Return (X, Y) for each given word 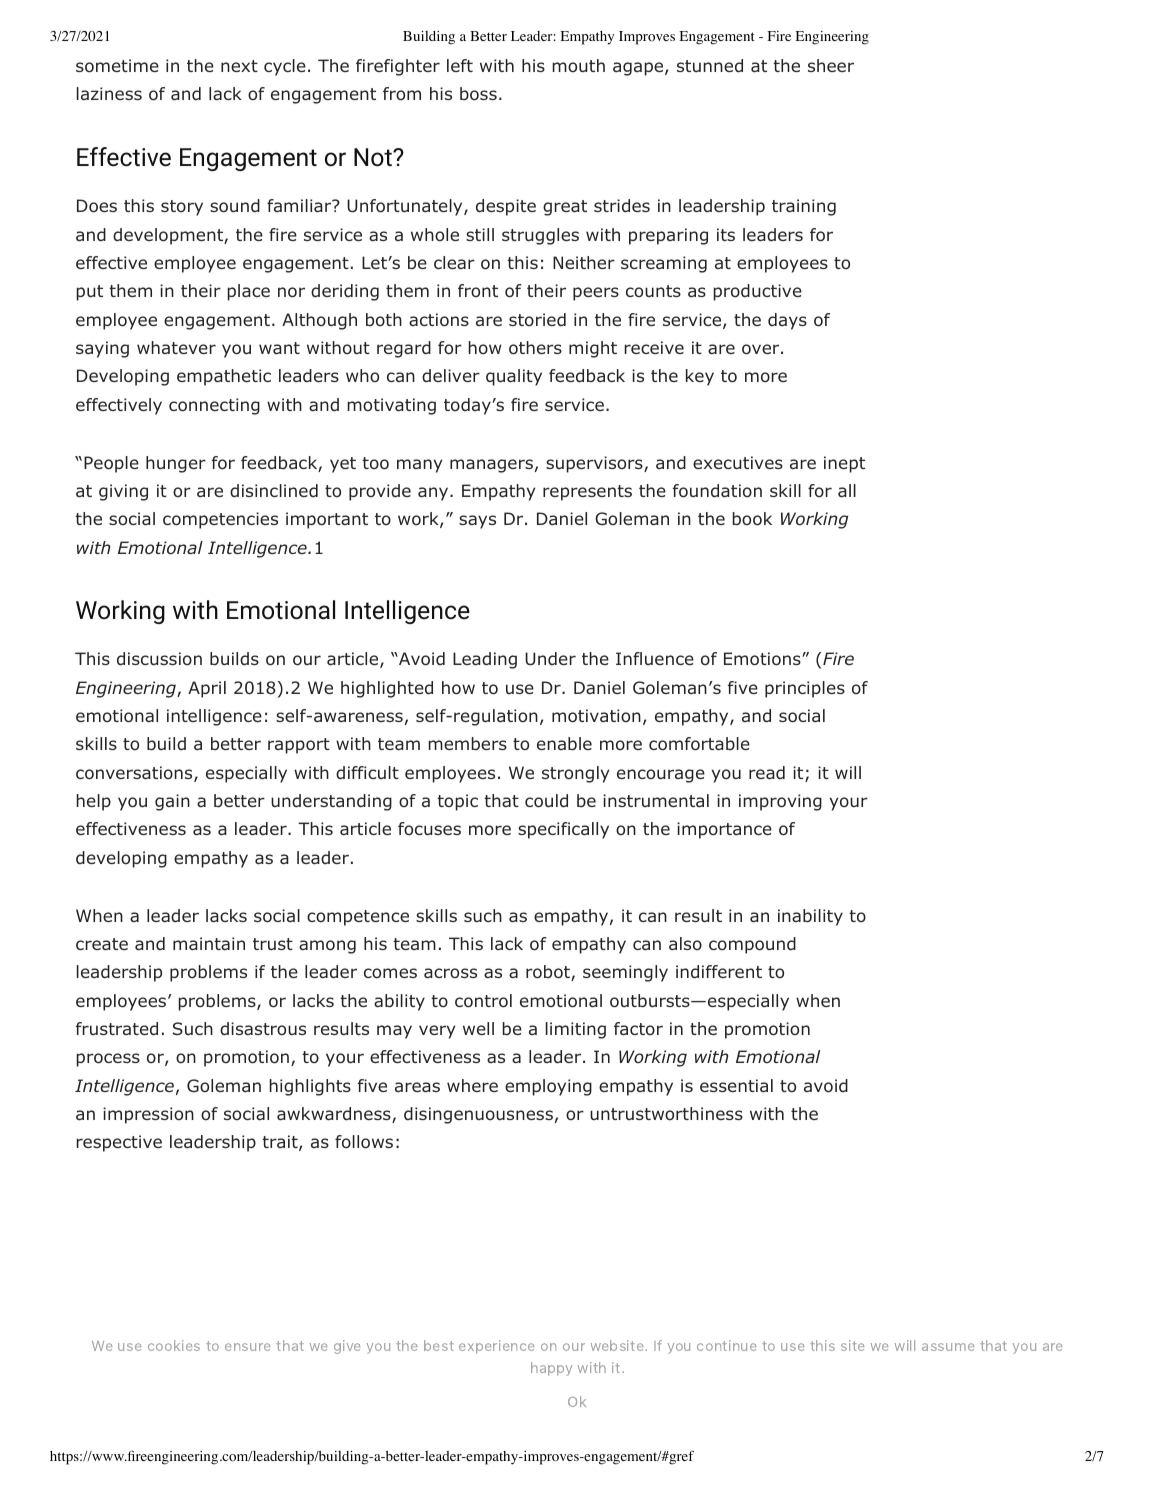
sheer (831, 65)
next (239, 66)
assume (948, 1347)
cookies (174, 1345)
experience (496, 1347)
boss (478, 94)
